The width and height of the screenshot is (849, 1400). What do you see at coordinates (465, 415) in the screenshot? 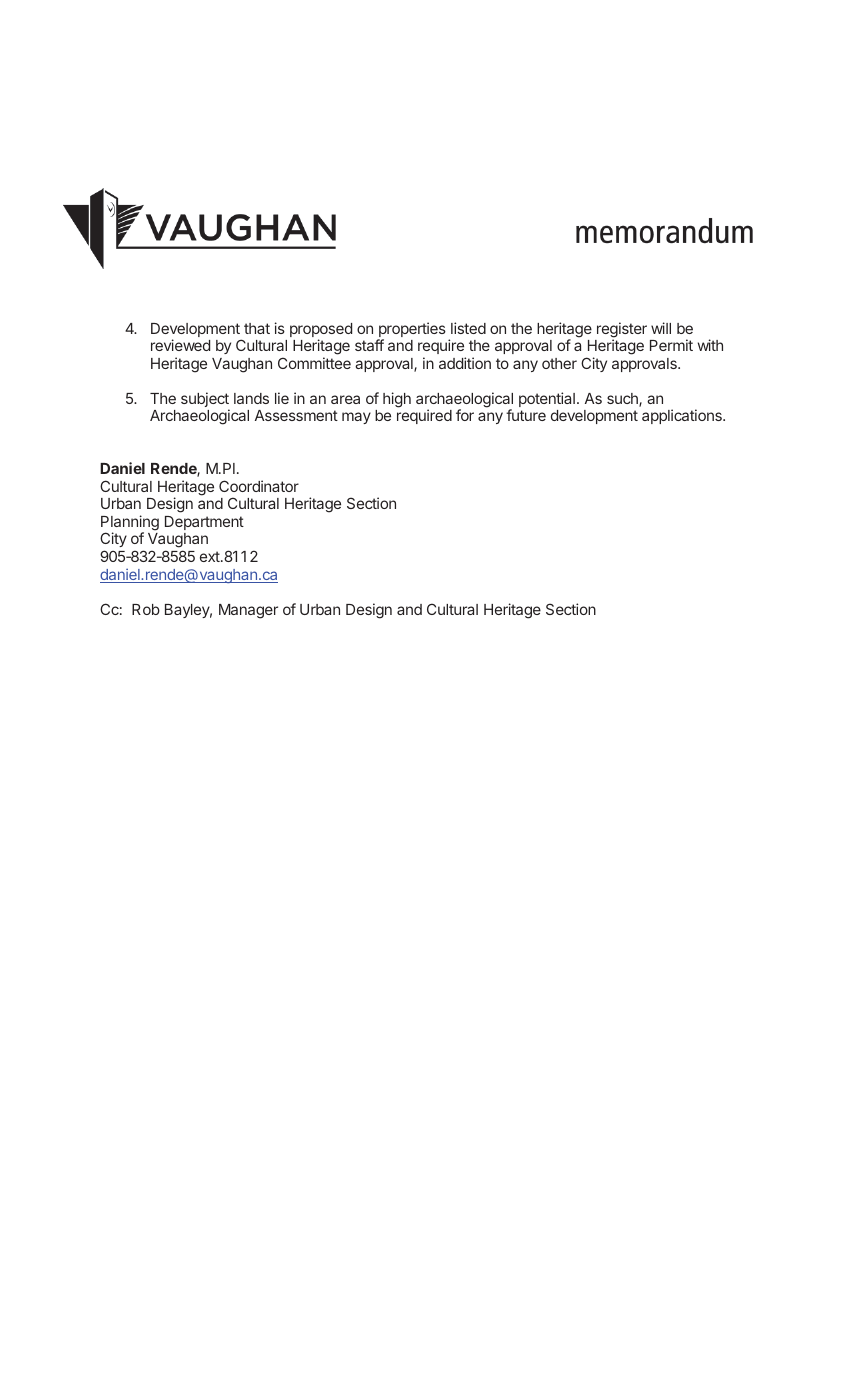
I see `for` at bounding box center [465, 415].
